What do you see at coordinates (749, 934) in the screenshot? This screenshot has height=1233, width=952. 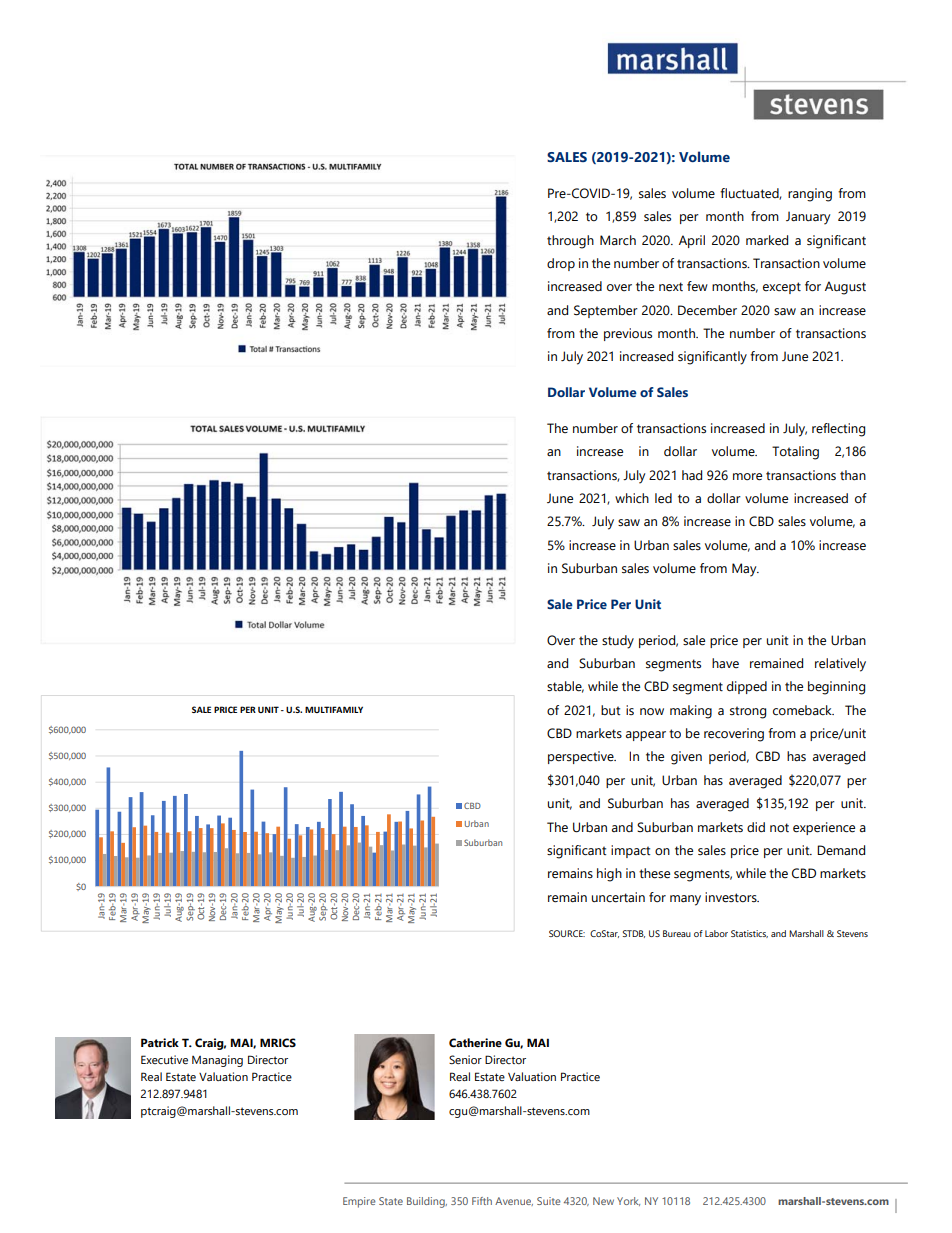 I see `Statistics` at bounding box center [749, 934].
